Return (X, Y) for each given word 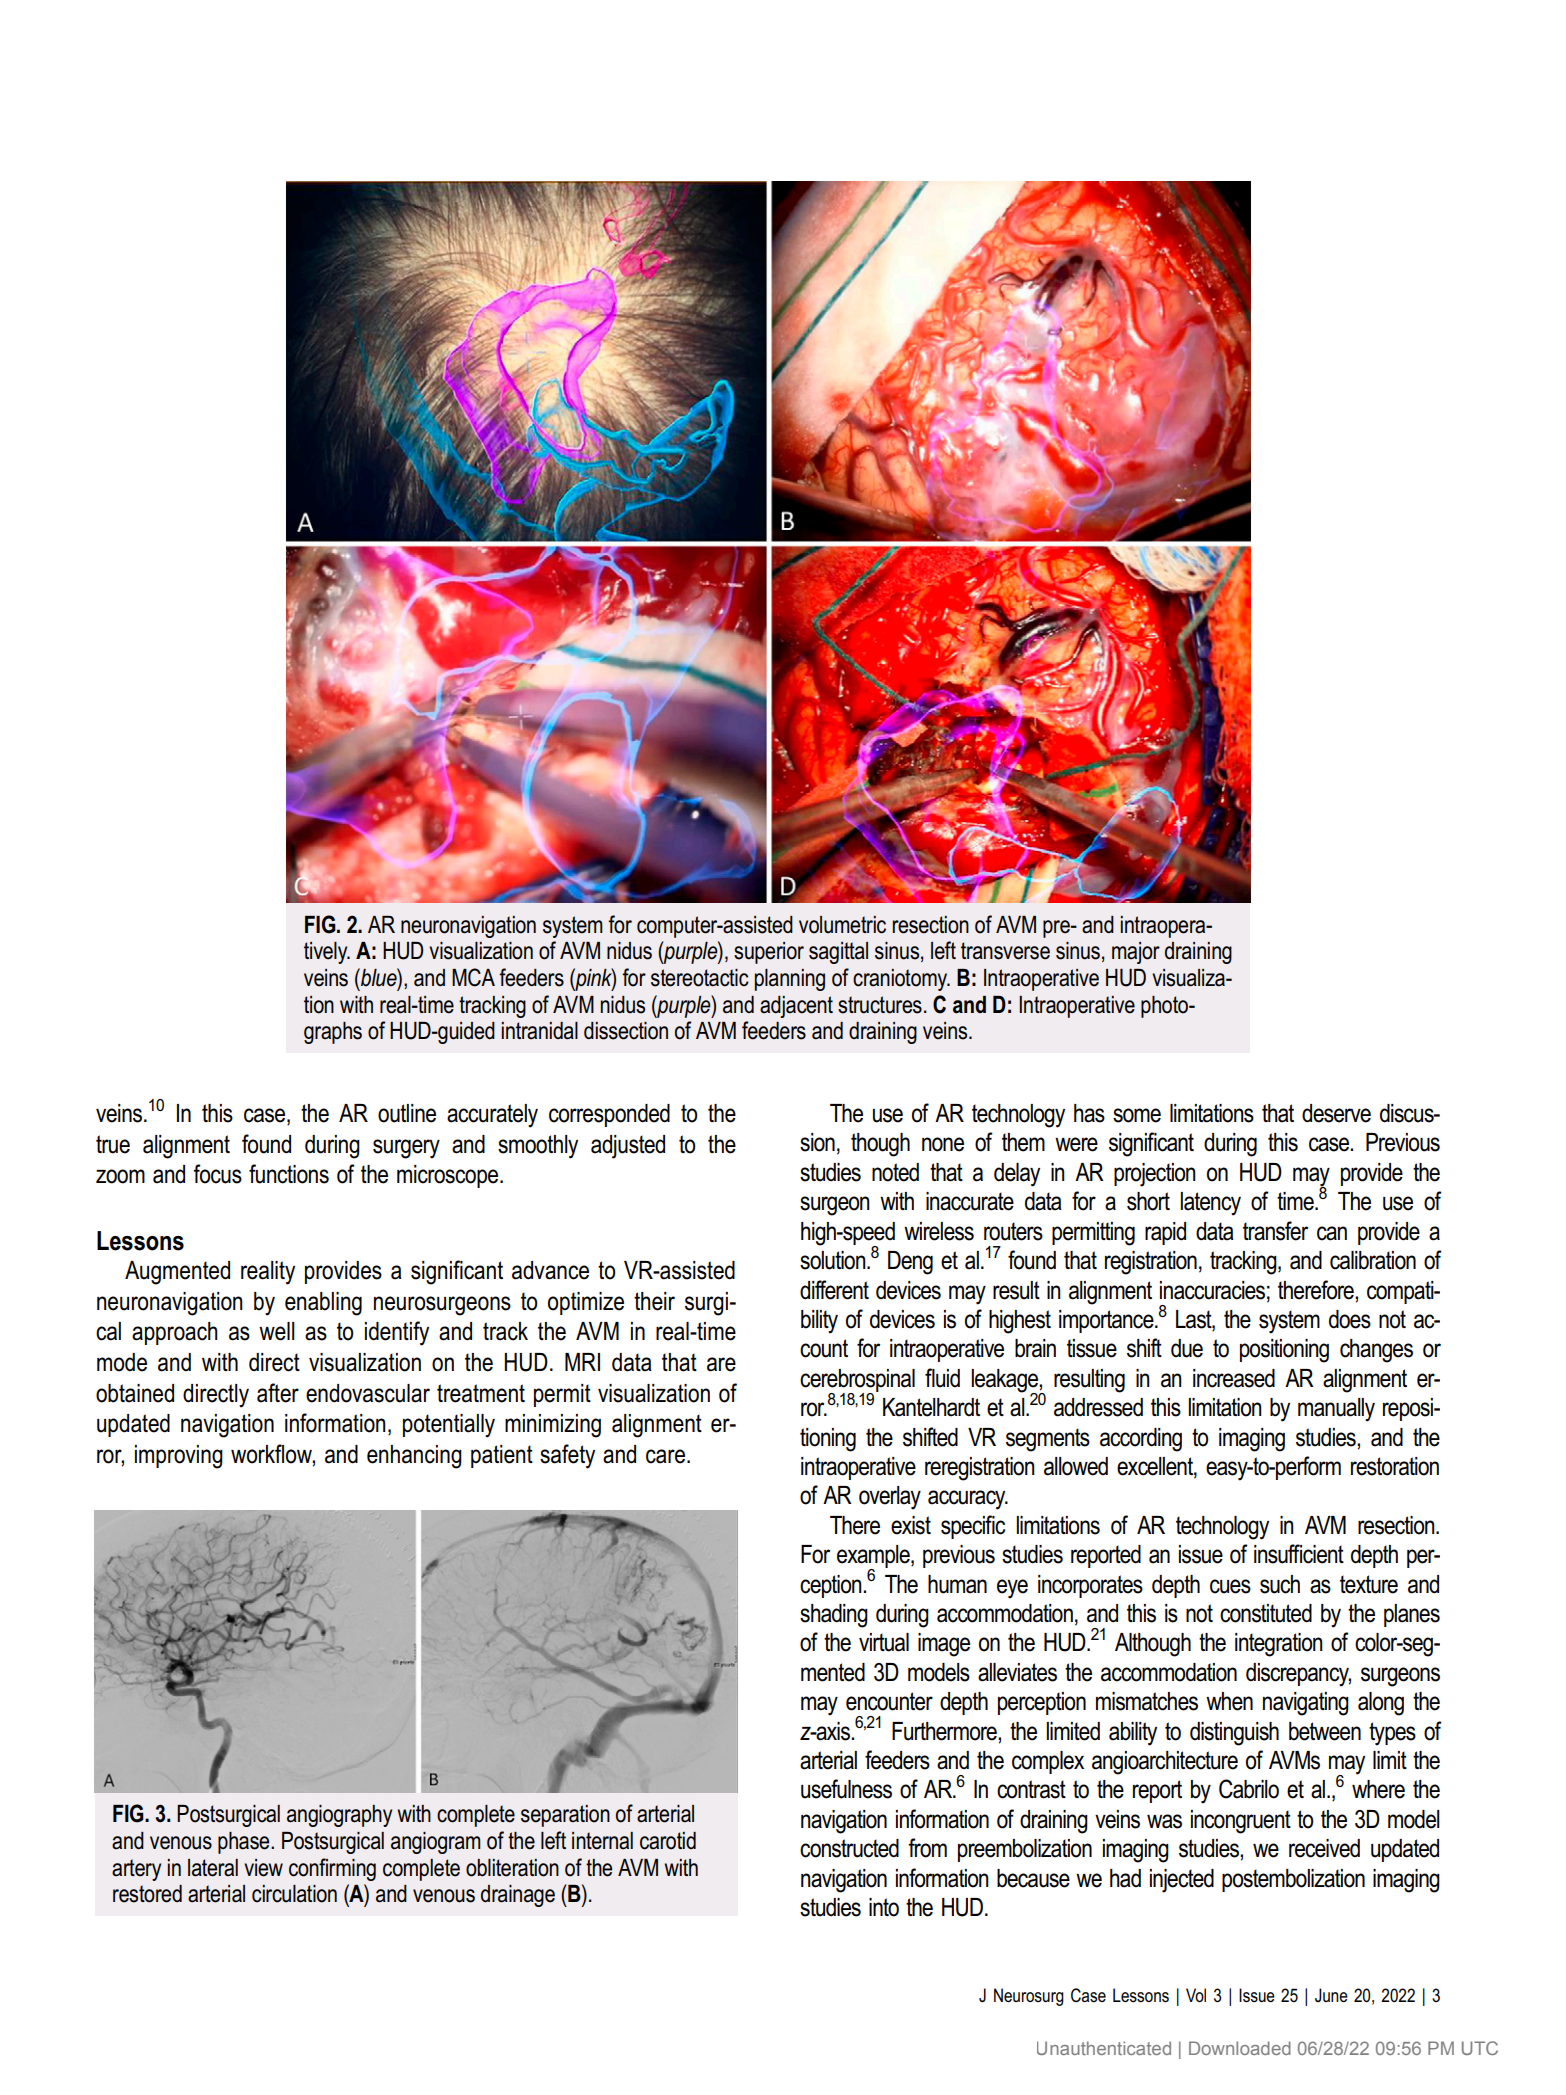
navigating (1306, 1704)
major (1136, 953)
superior (769, 953)
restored (147, 1894)
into (884, 1907)
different (834, 1290)
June (1331, 1995)
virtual (884, 1642)
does (1350, 1319)
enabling (323, 1304)
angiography (339, 1816)
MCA (473, 977)
